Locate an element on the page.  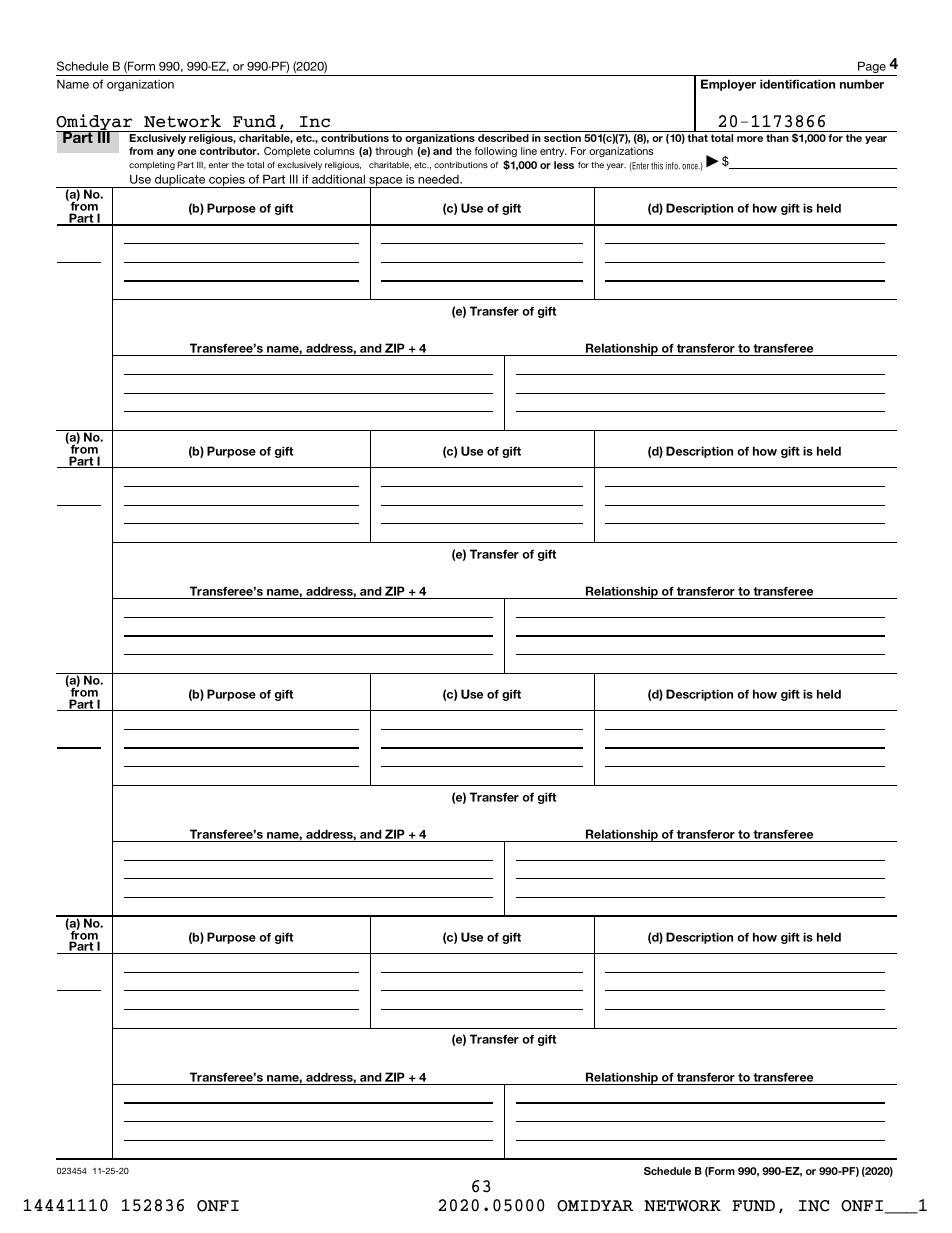
identification is located at coordinates (797, 84).
